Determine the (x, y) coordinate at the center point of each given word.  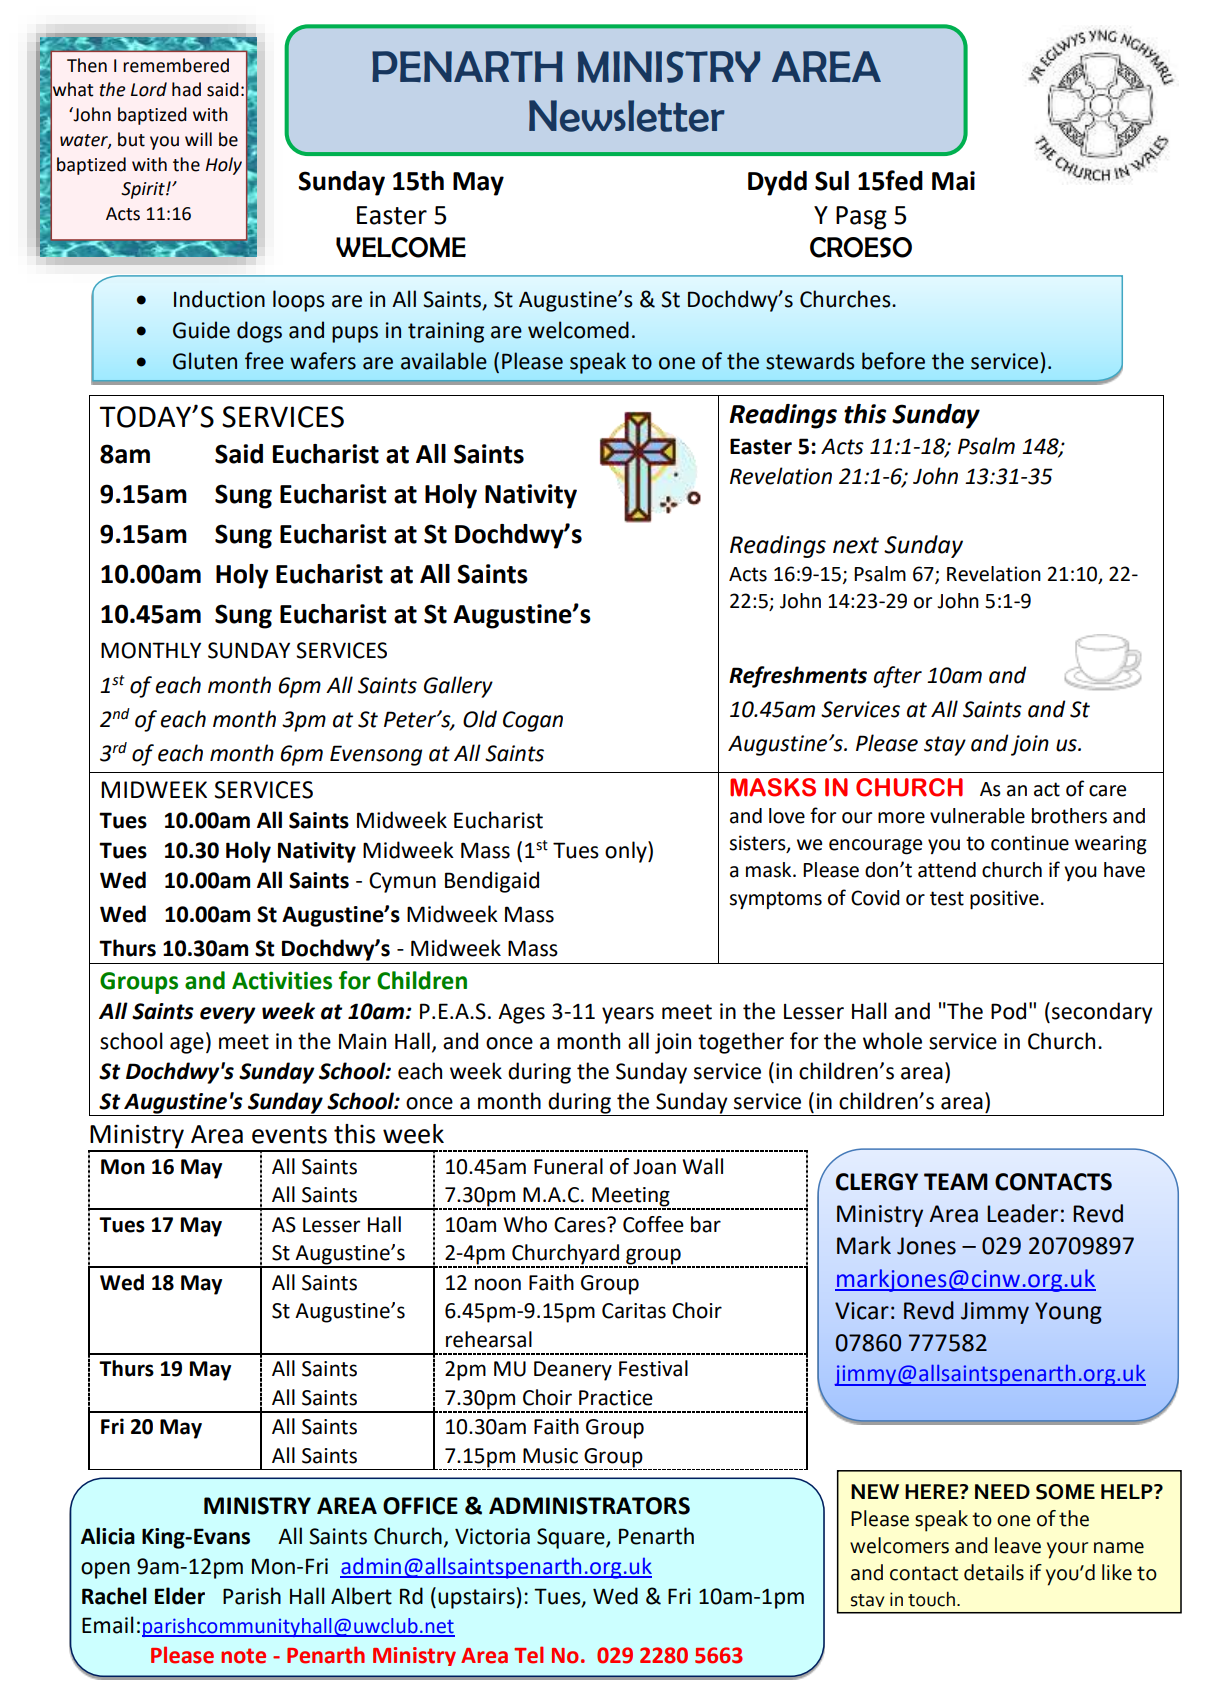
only (627, 852)
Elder (180, 1596)
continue (1030, 843)
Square (572, 1538)
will (198, 139)
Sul (832, 181)
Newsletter (627, 116)
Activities (282, 980)
